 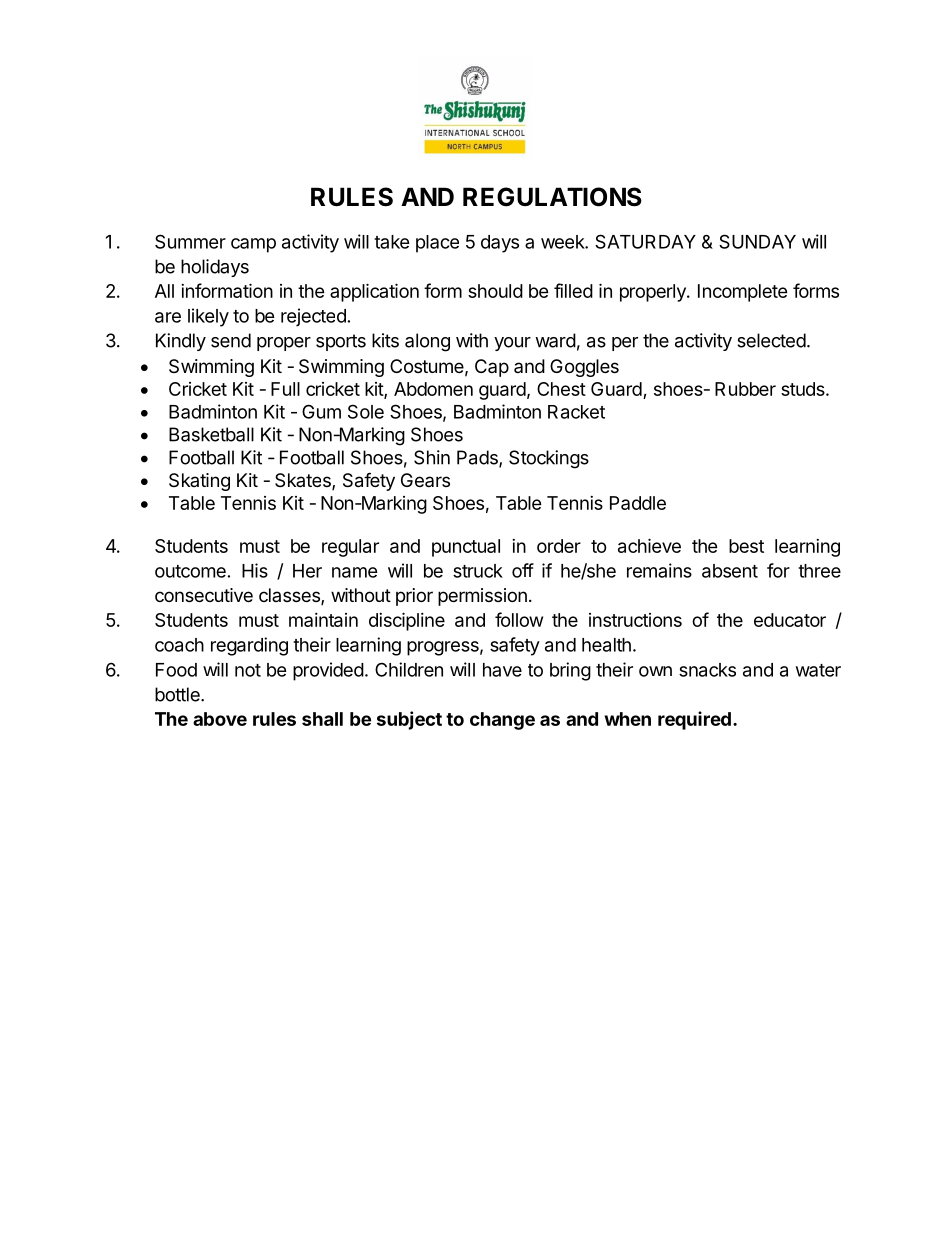 I want to click on SUNDAY, so click(x=757, y=241).
